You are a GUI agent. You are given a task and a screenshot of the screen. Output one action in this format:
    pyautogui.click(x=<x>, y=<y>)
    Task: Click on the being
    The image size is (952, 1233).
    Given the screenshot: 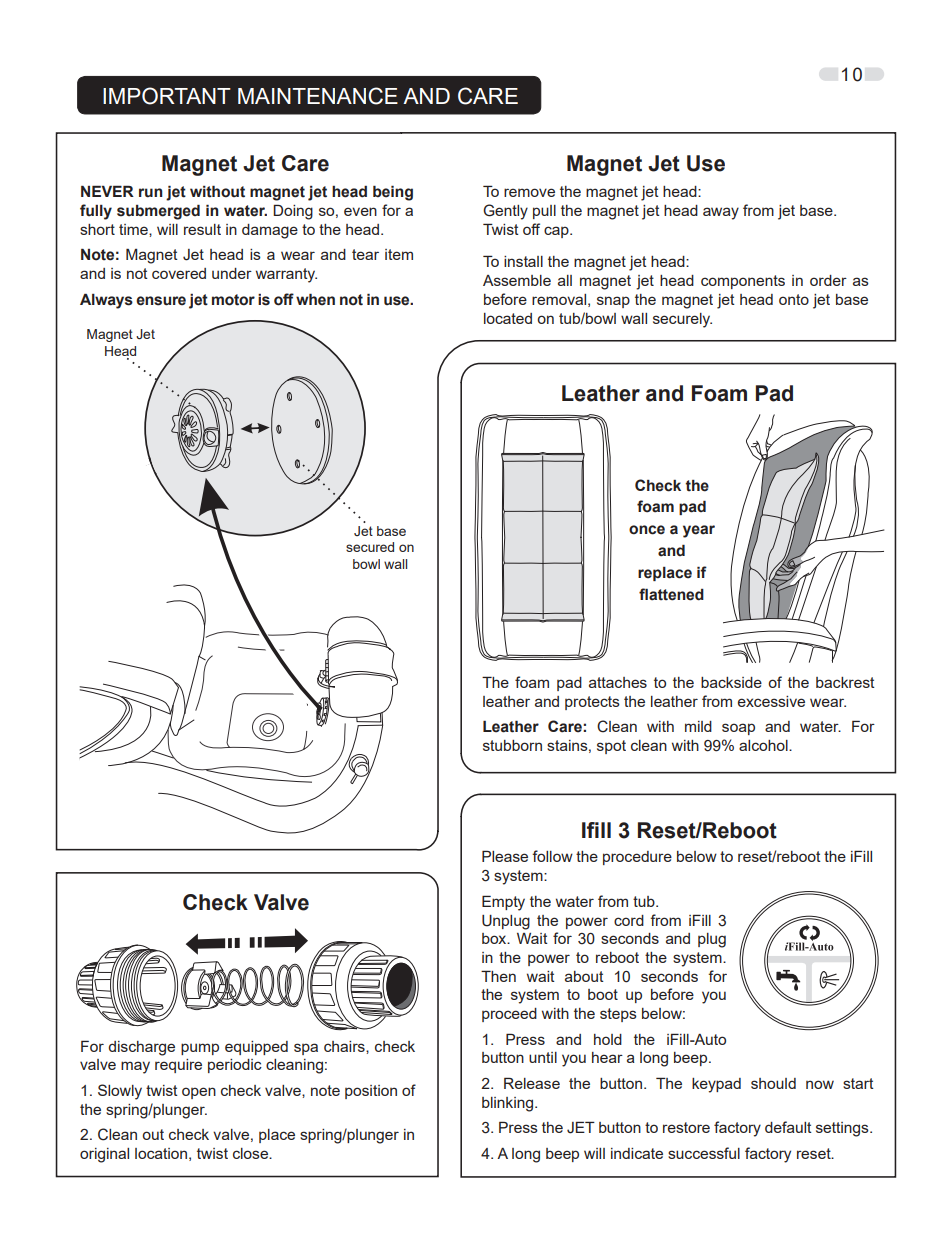 What is the action you would take?
    pyautogui.click(x=393, y=193)
